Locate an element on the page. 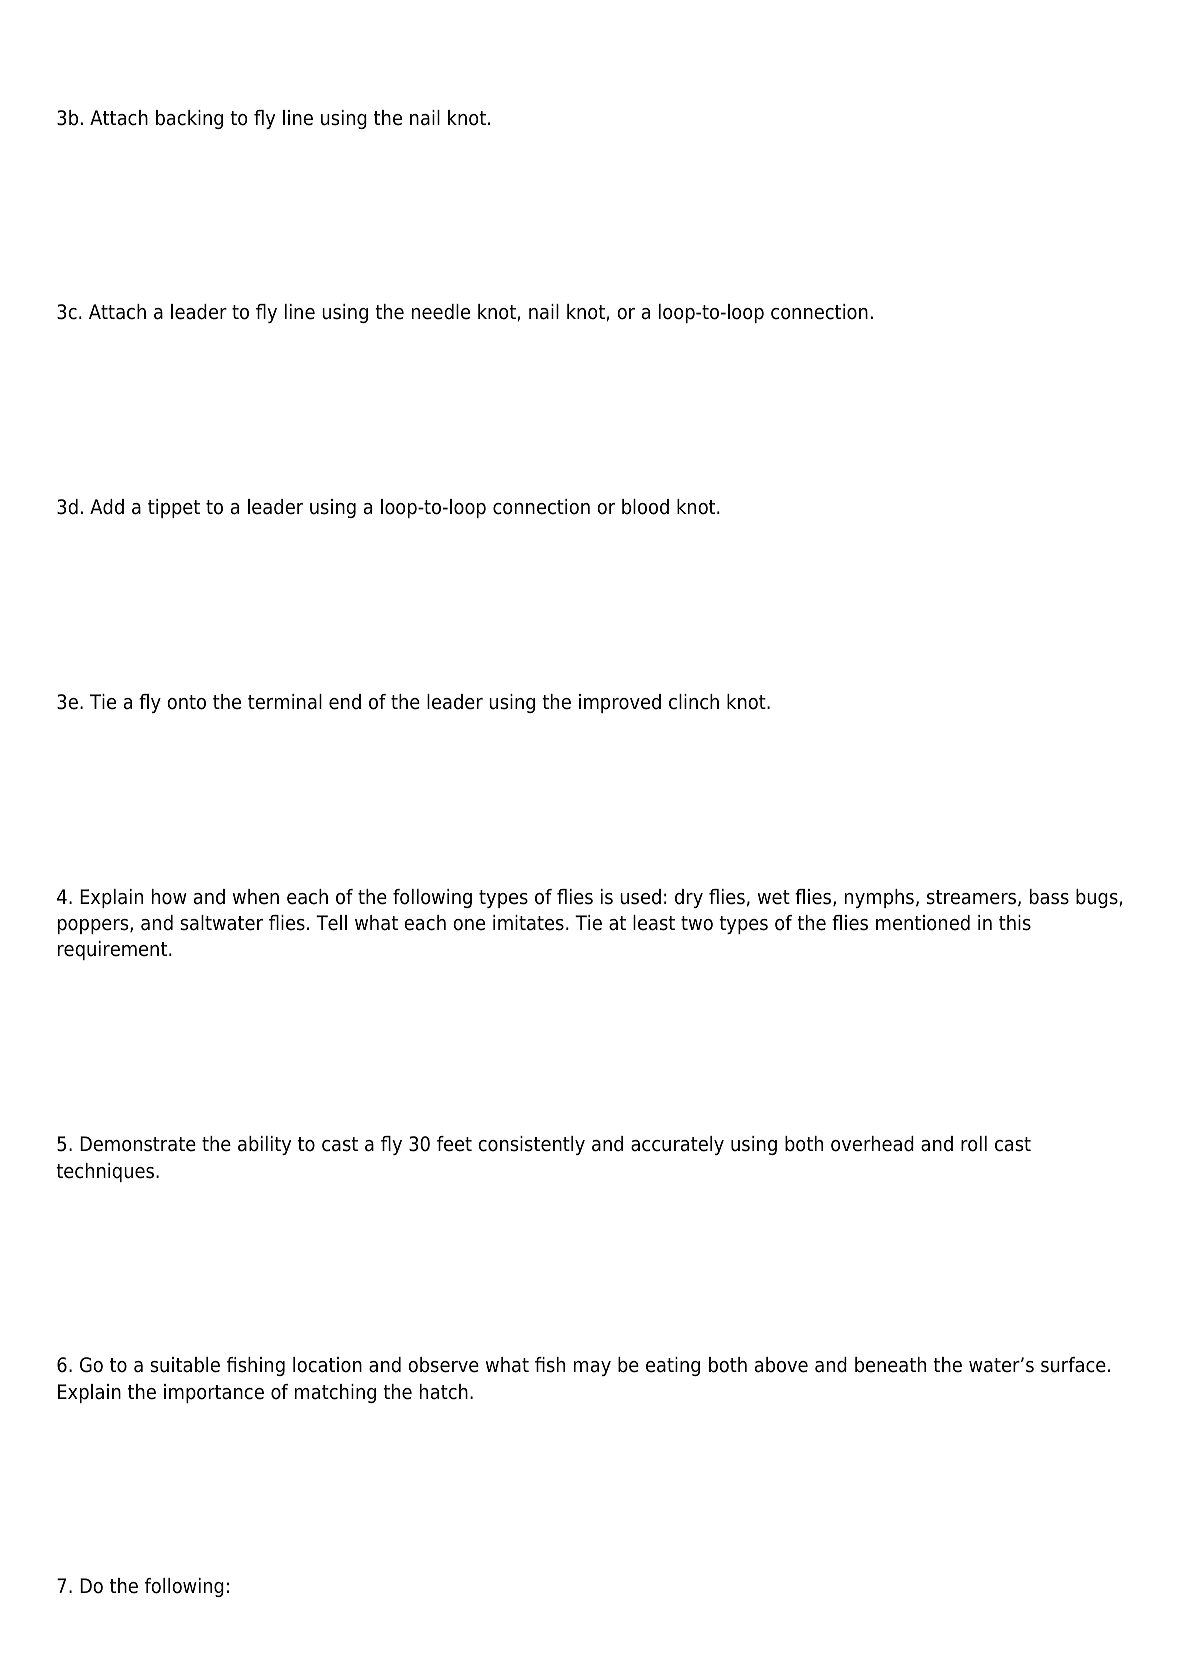 The image size is (1184, 1675). backing is located at coordinates (189, 119).
